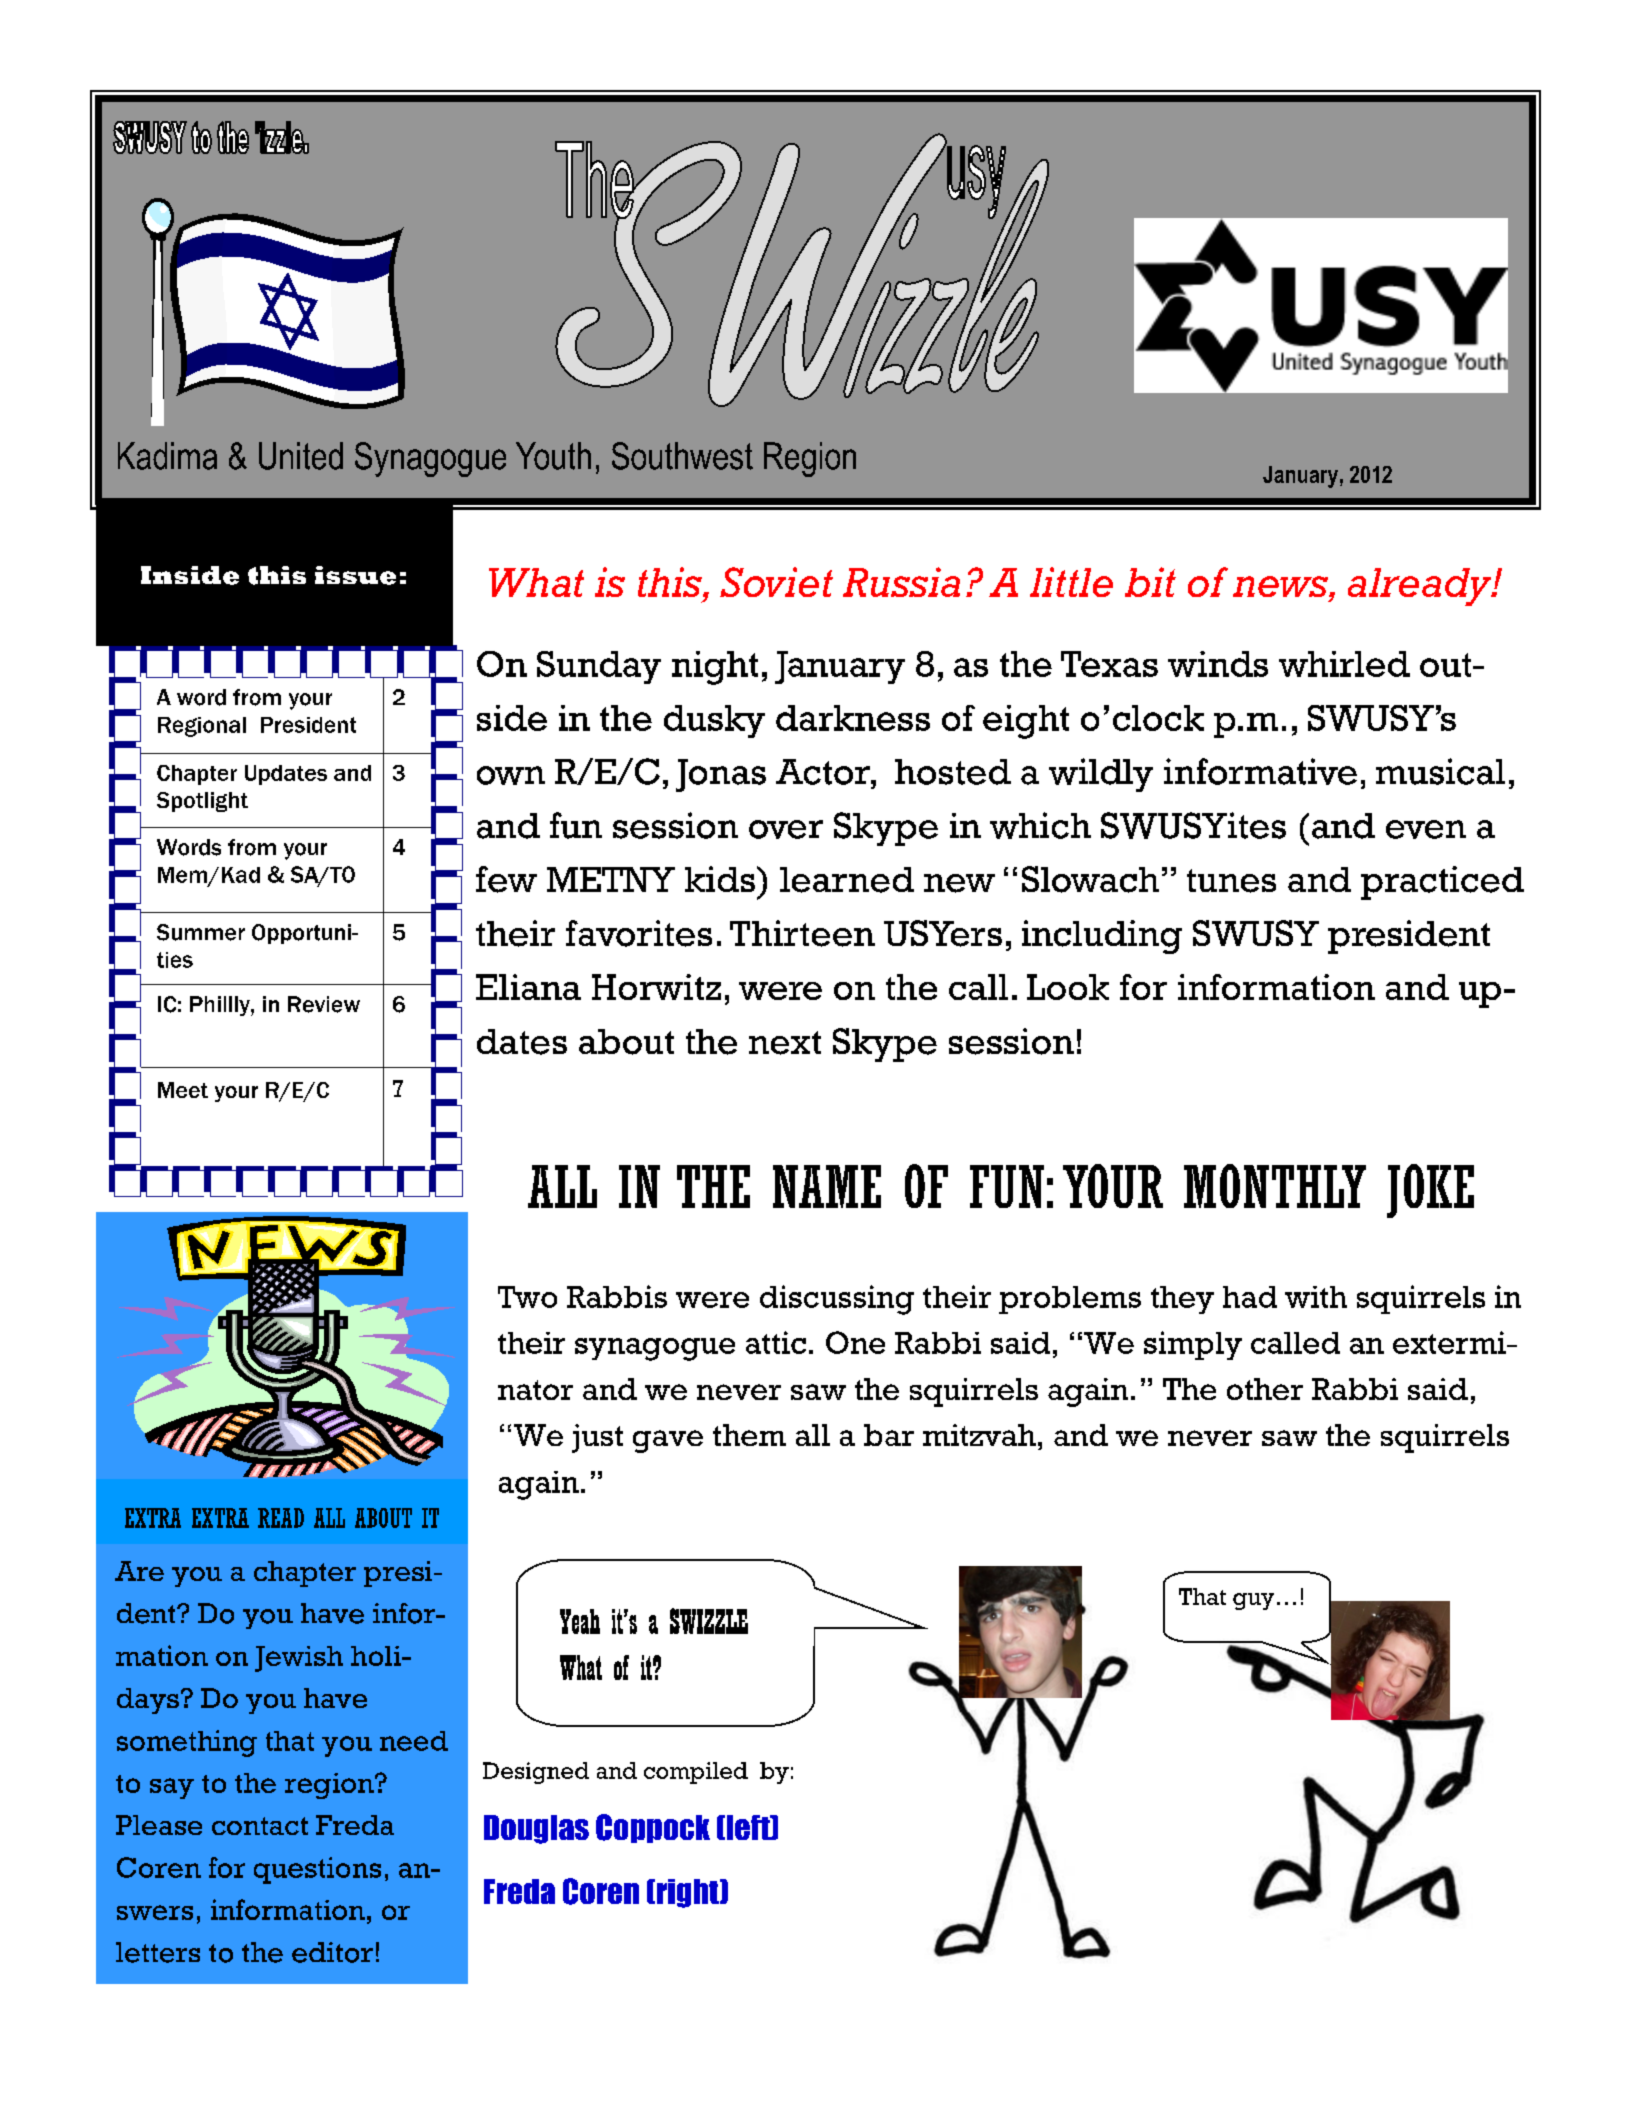 This document has width=1631, height=2111. I want to click on other, so click(1265, 1389).
